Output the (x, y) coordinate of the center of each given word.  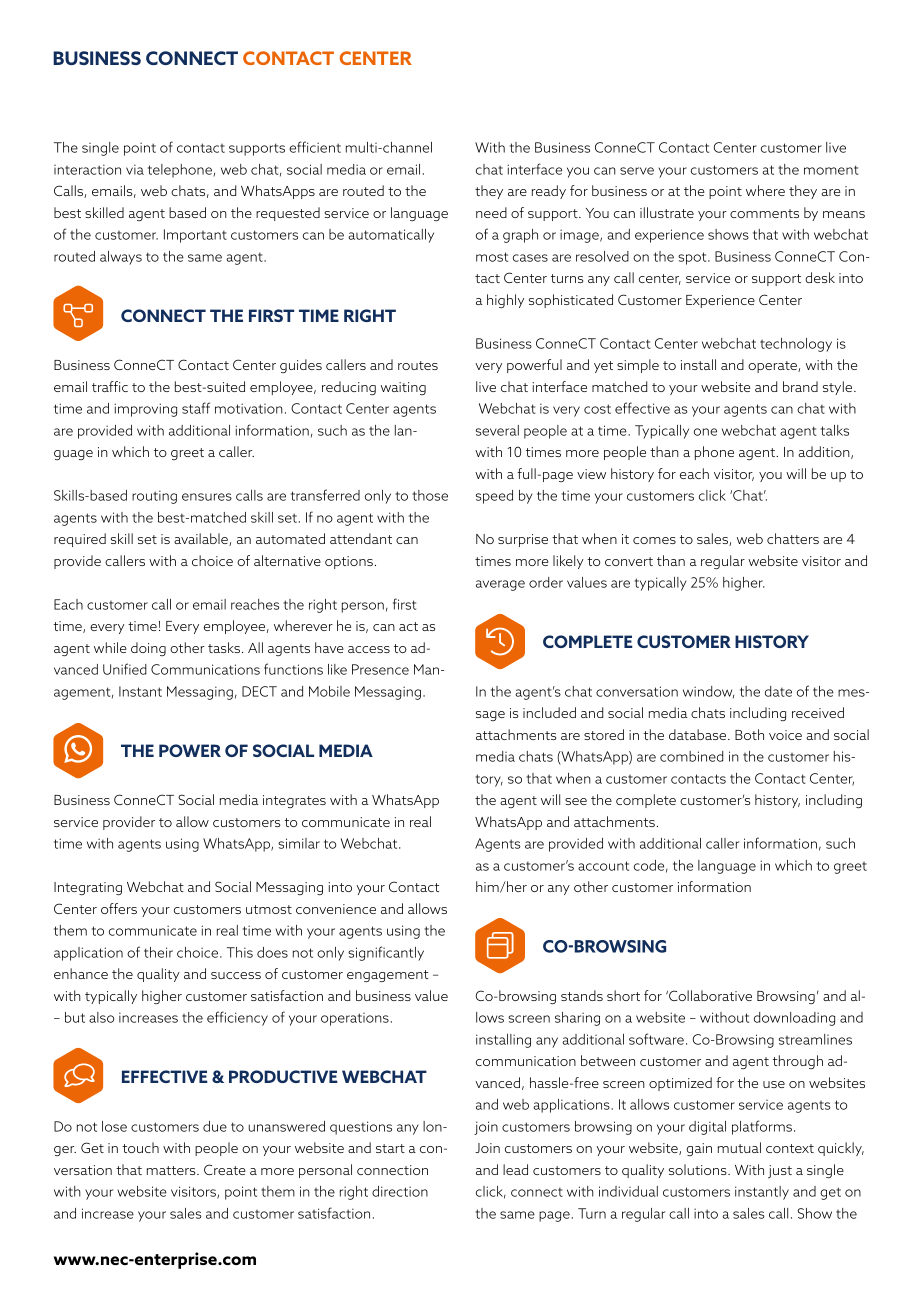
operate (773, 367)
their (158, 952)
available (202, 539)
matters (172, 1170)
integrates (294, 801)
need (491, 212)
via (135, 169)
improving (145, 410)
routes (418, 365)
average (500, 585)
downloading (794, 1019)
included (549, 712)
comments (764, 213)
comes (654, 540)
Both (749, 734)
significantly (386, 953)
